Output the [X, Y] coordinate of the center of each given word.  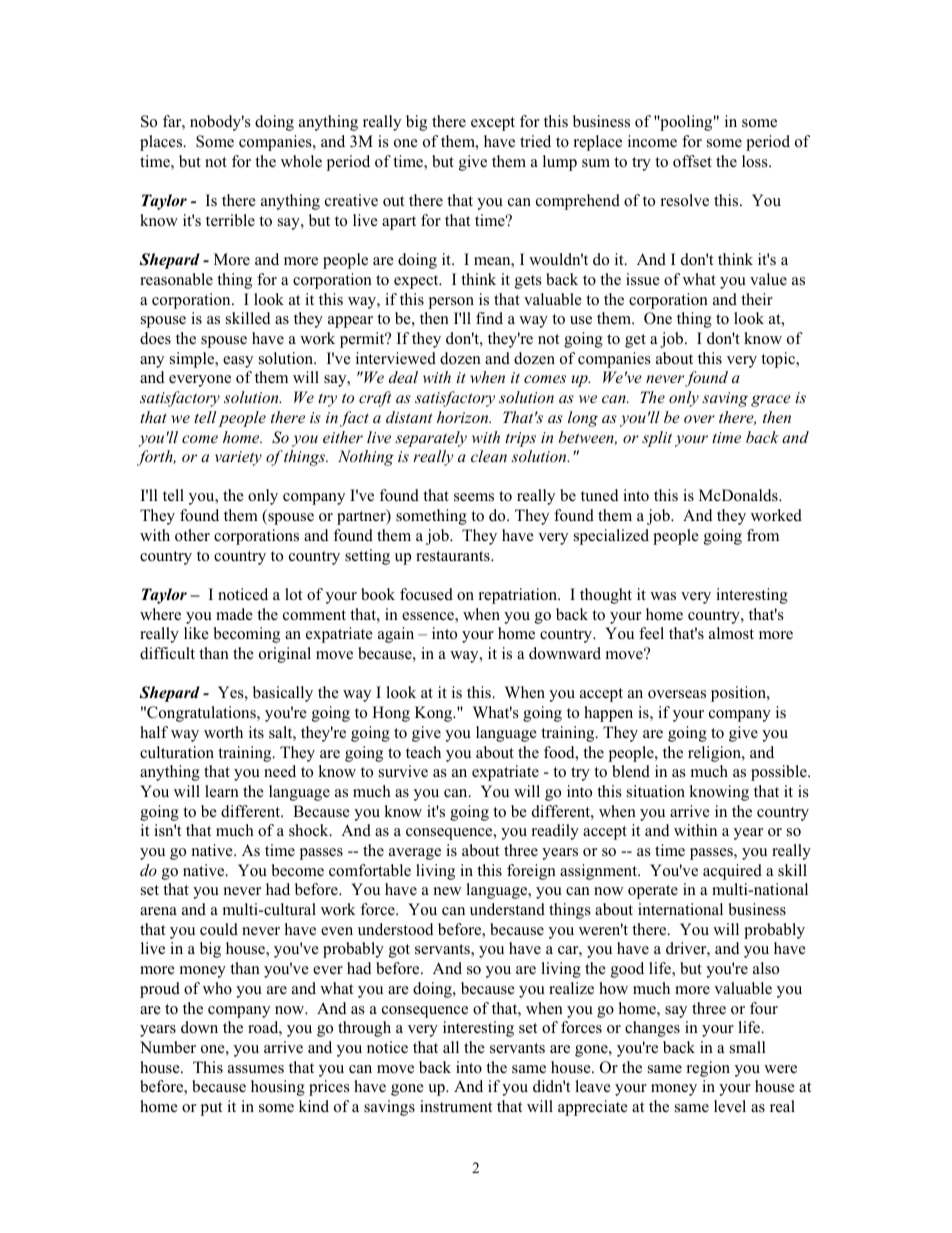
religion [715, 754]
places [162, 143]
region [708, 1069]
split [657, 439]
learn [222, 791]
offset [692, 161]
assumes [256, 1069]
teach [423, 752]
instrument [456, 1106]
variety [238, 458]
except [493, 124]
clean [489, 456]
